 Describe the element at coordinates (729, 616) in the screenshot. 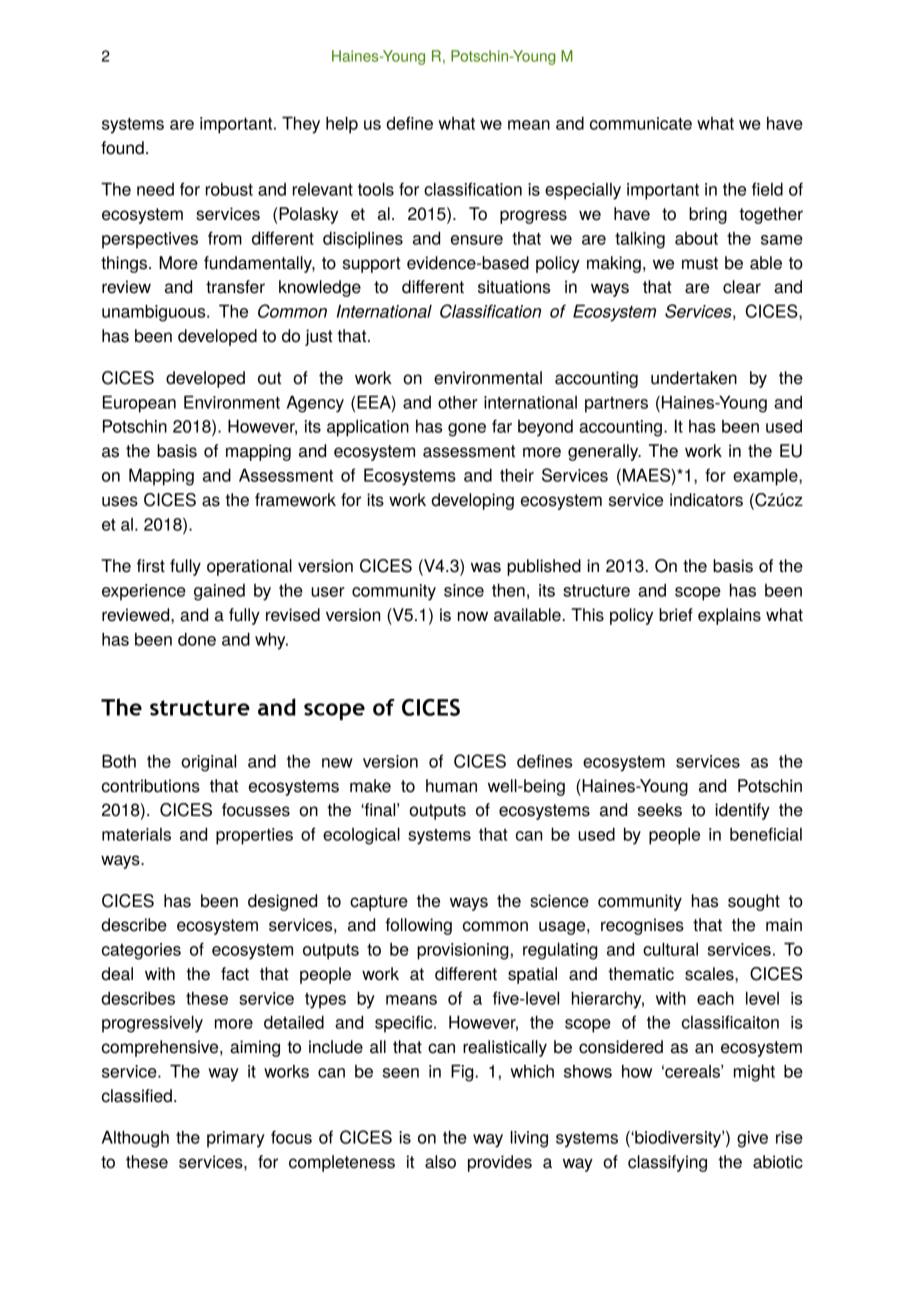

I see `explains` at that location.
